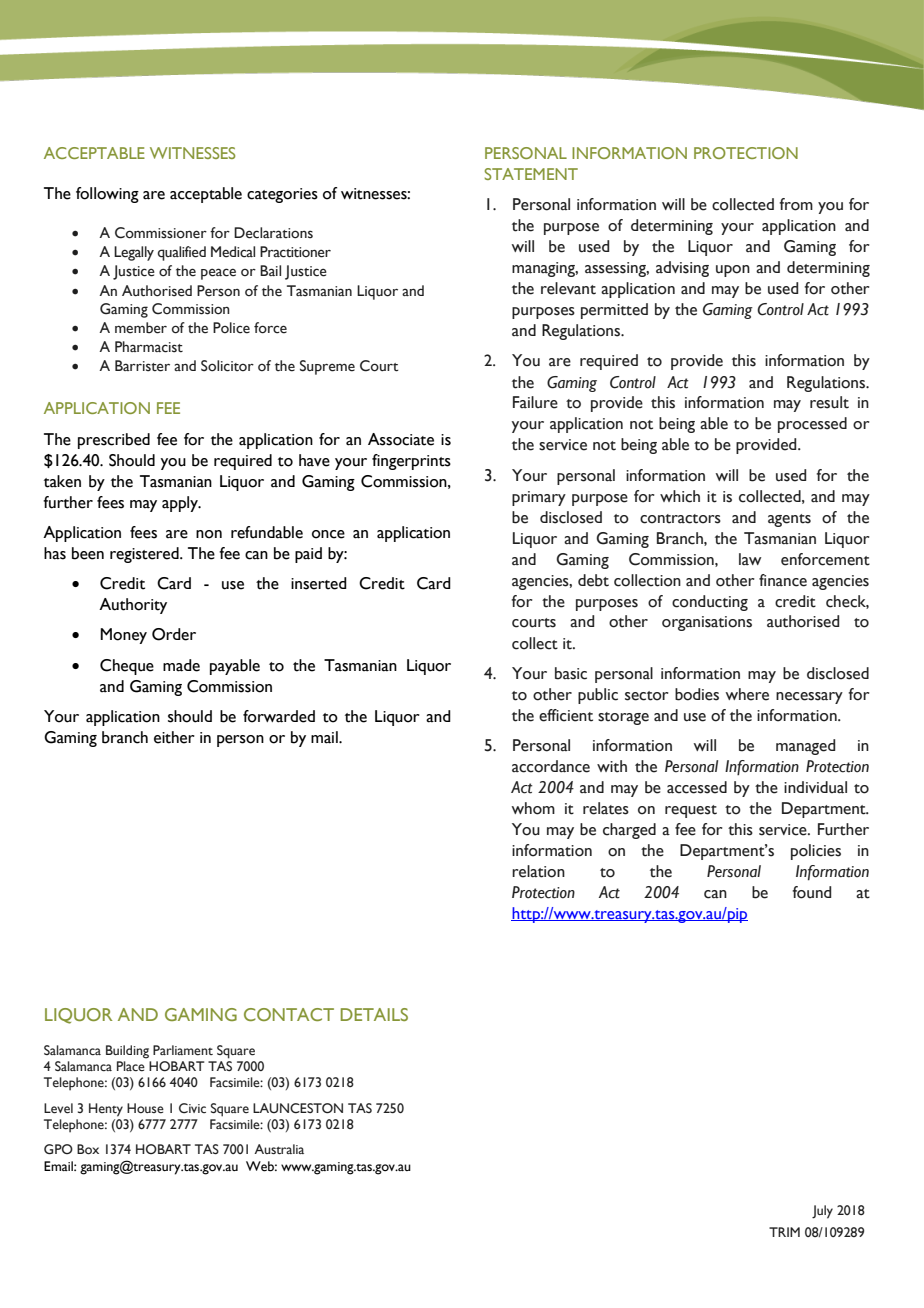 The height and width of the screenshot is (1308, 924). Describe the element at coordinates (127, 667) in the screenshot. I see `Cheque` at that location.
